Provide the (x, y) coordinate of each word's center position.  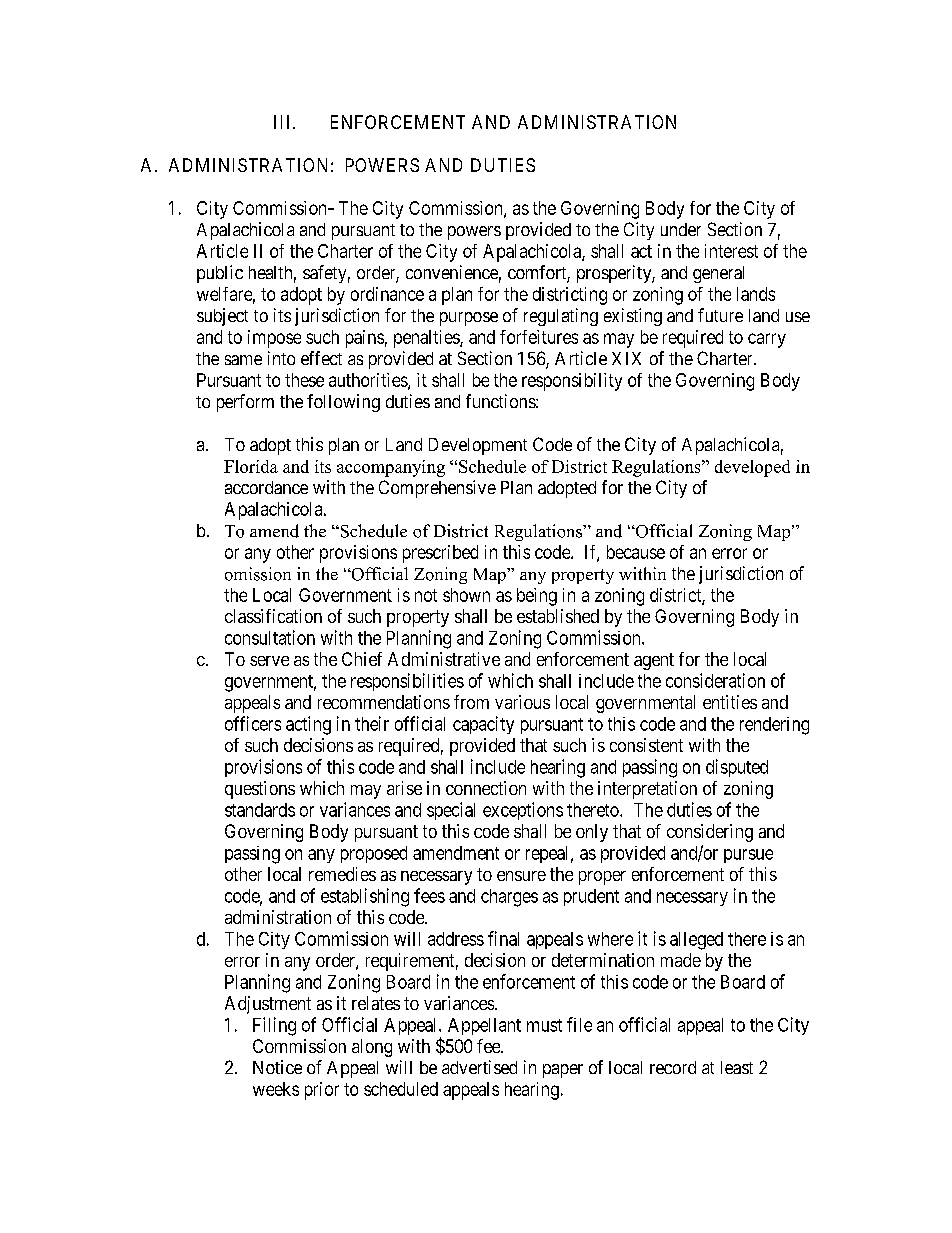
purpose (469, 319)
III (284, 122)
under (681, 229)
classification (273, 616)
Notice (277, 1067)
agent (654, 661)
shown (466, 595)
